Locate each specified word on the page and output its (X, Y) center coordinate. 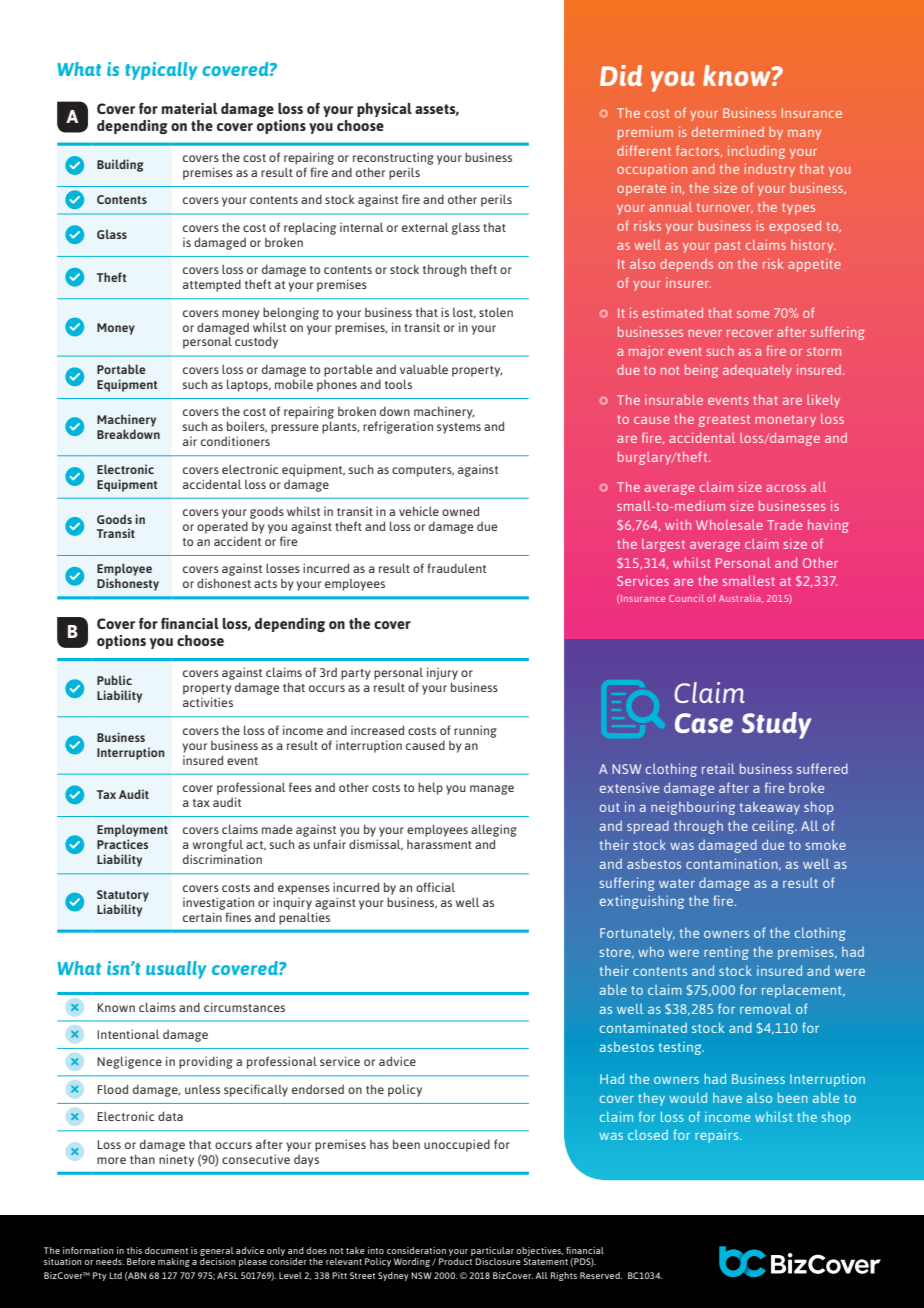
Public (114, 680)
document (166, 1250)
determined (728, 132)
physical (384, 110)
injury (442, 673)
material (189, 108)
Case (704, 723)
